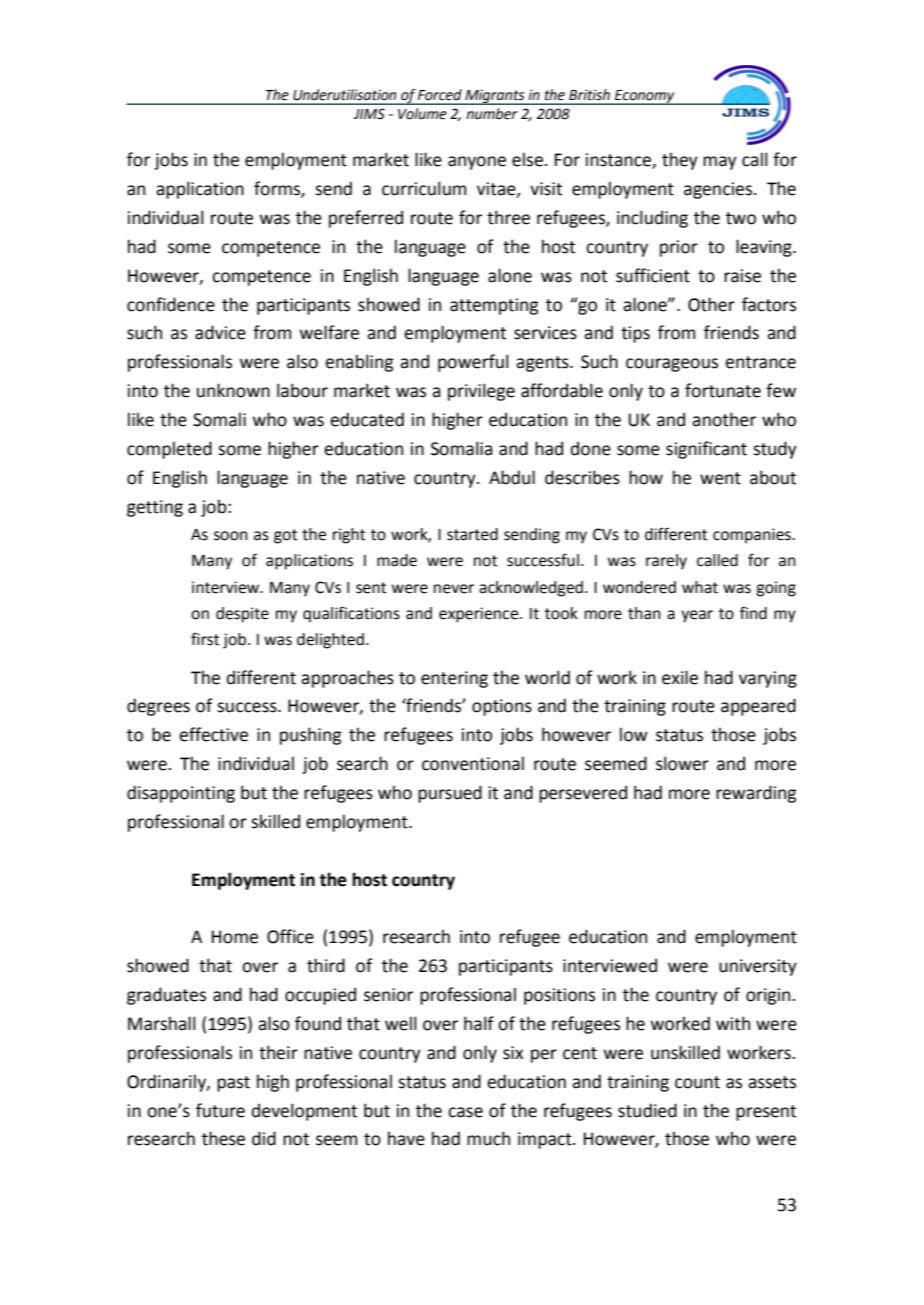 This document has height=1305, width=924. I want to click on preferred, so click(366, 219).
